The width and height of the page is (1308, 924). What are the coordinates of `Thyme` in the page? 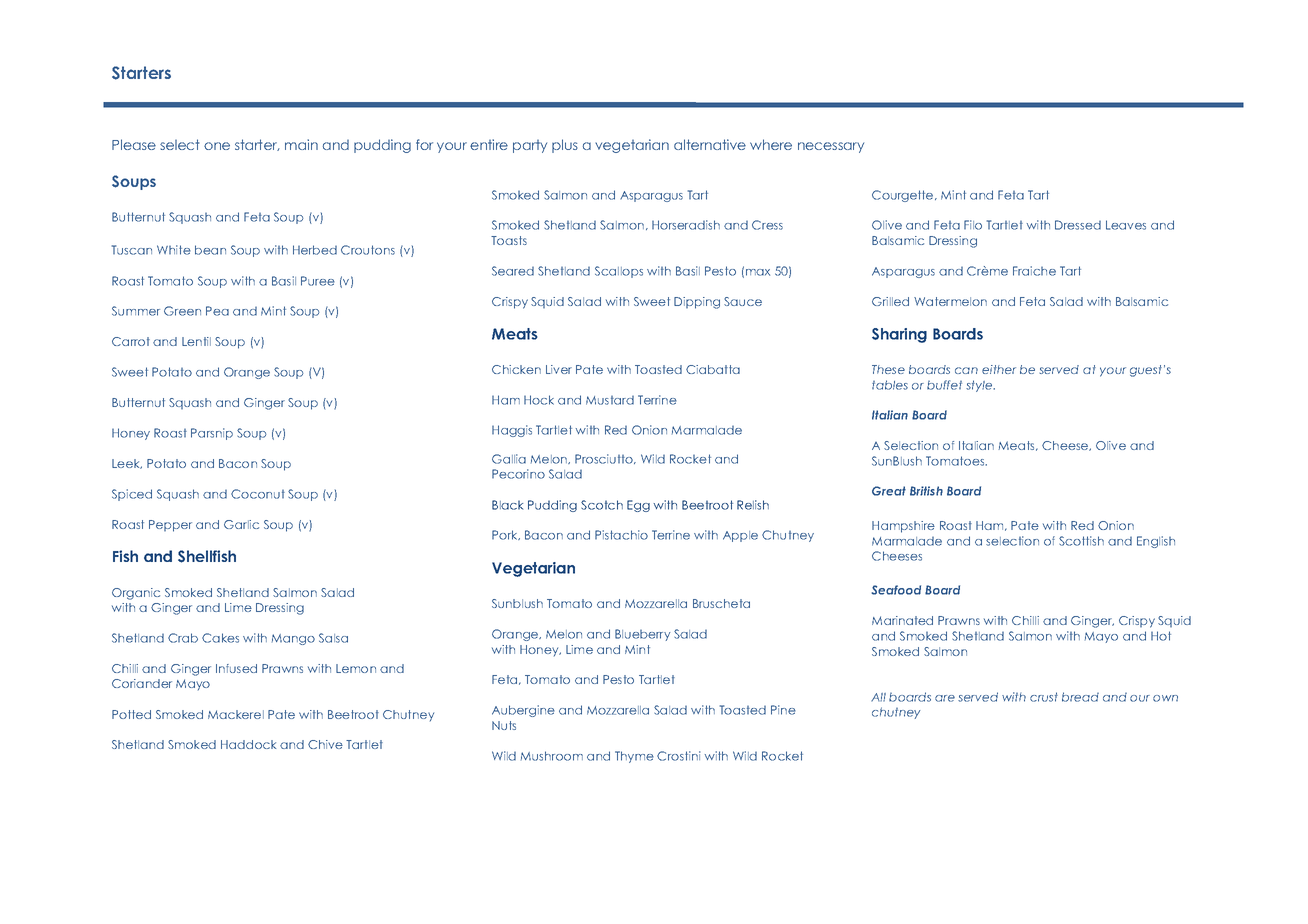 It's located at (634, 757).
